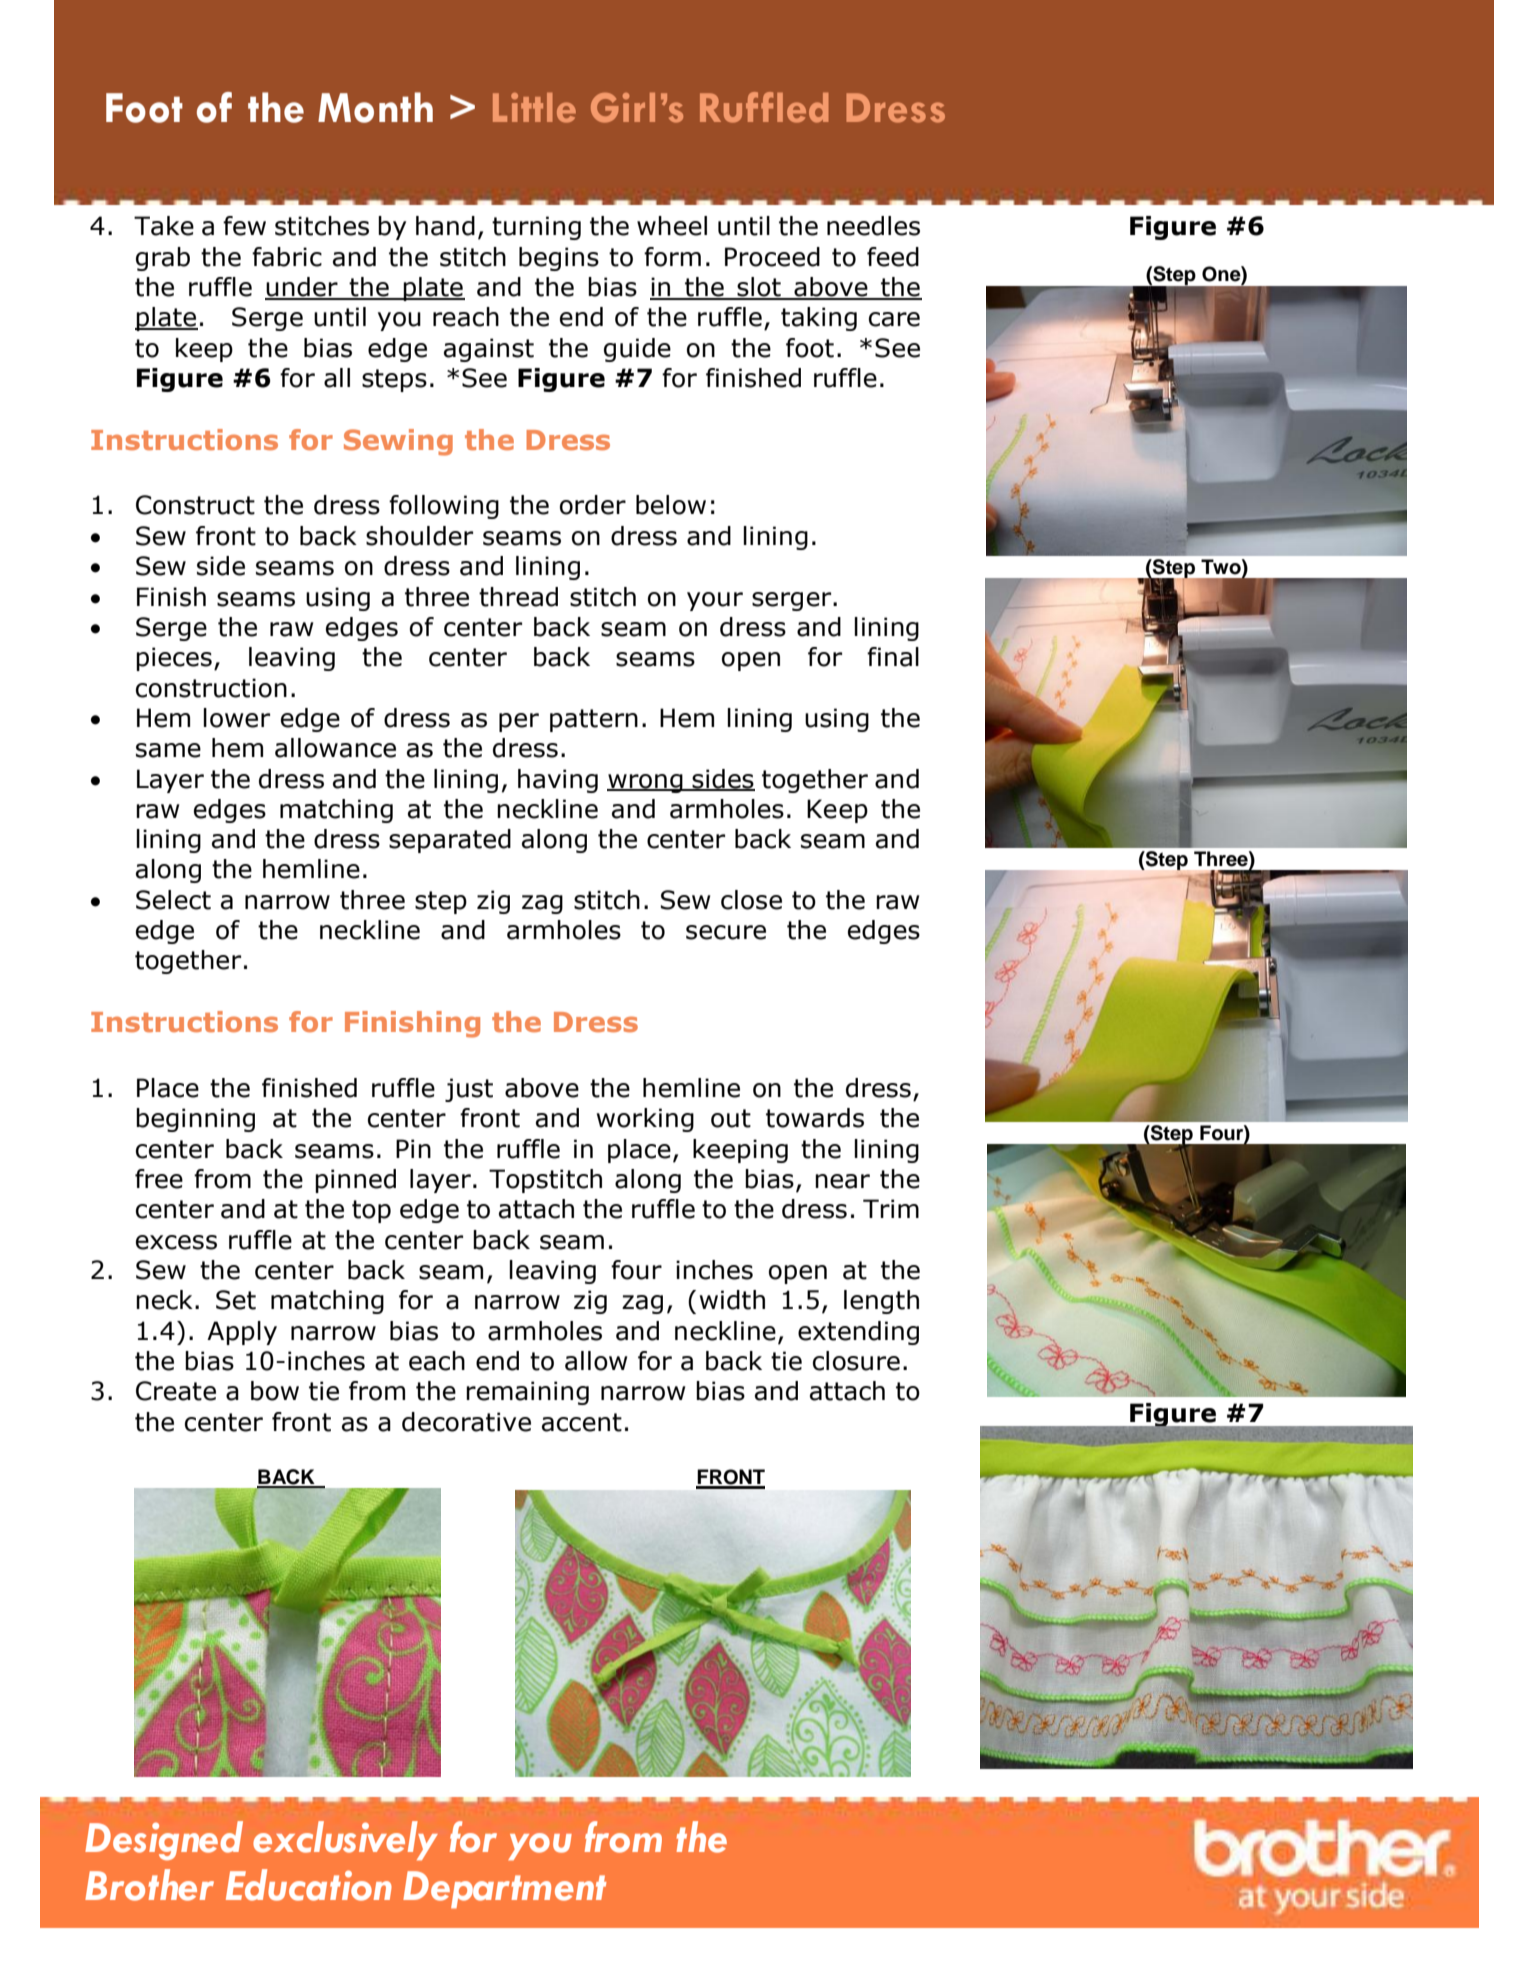 The width and height of the image is (1528, 1977). Describe the element at coordinates (534, 108) in the image. I see `Little` at that location.
